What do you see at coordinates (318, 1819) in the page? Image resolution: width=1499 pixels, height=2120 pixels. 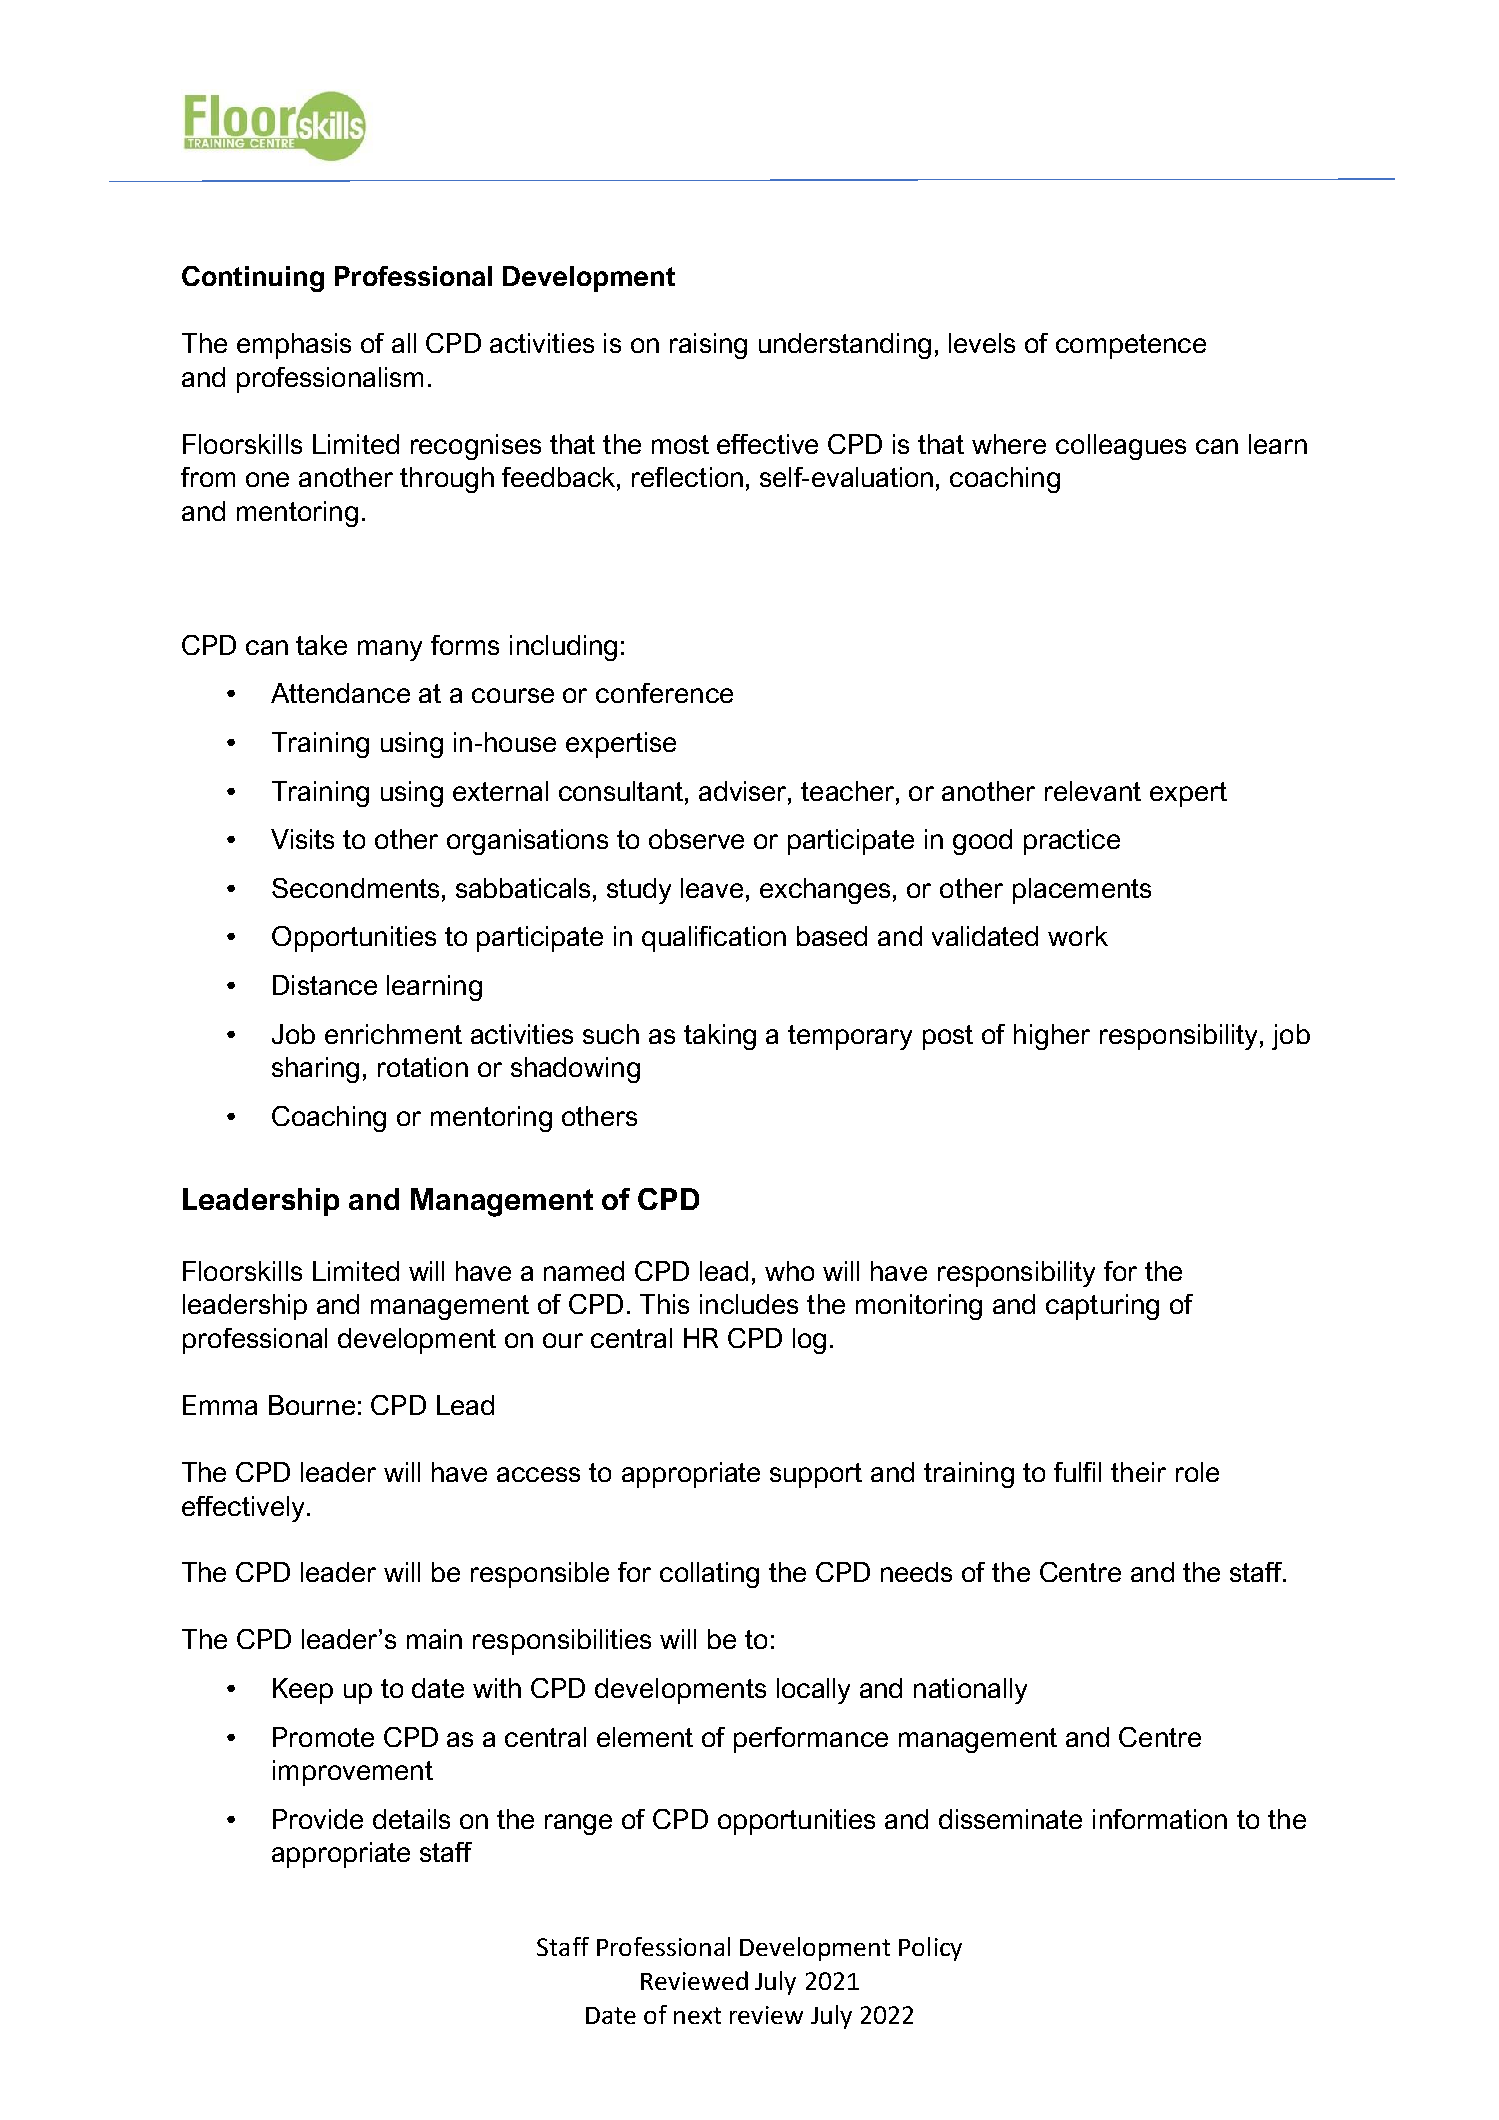 I see `Provide` at bounding box center [318, 1819].
